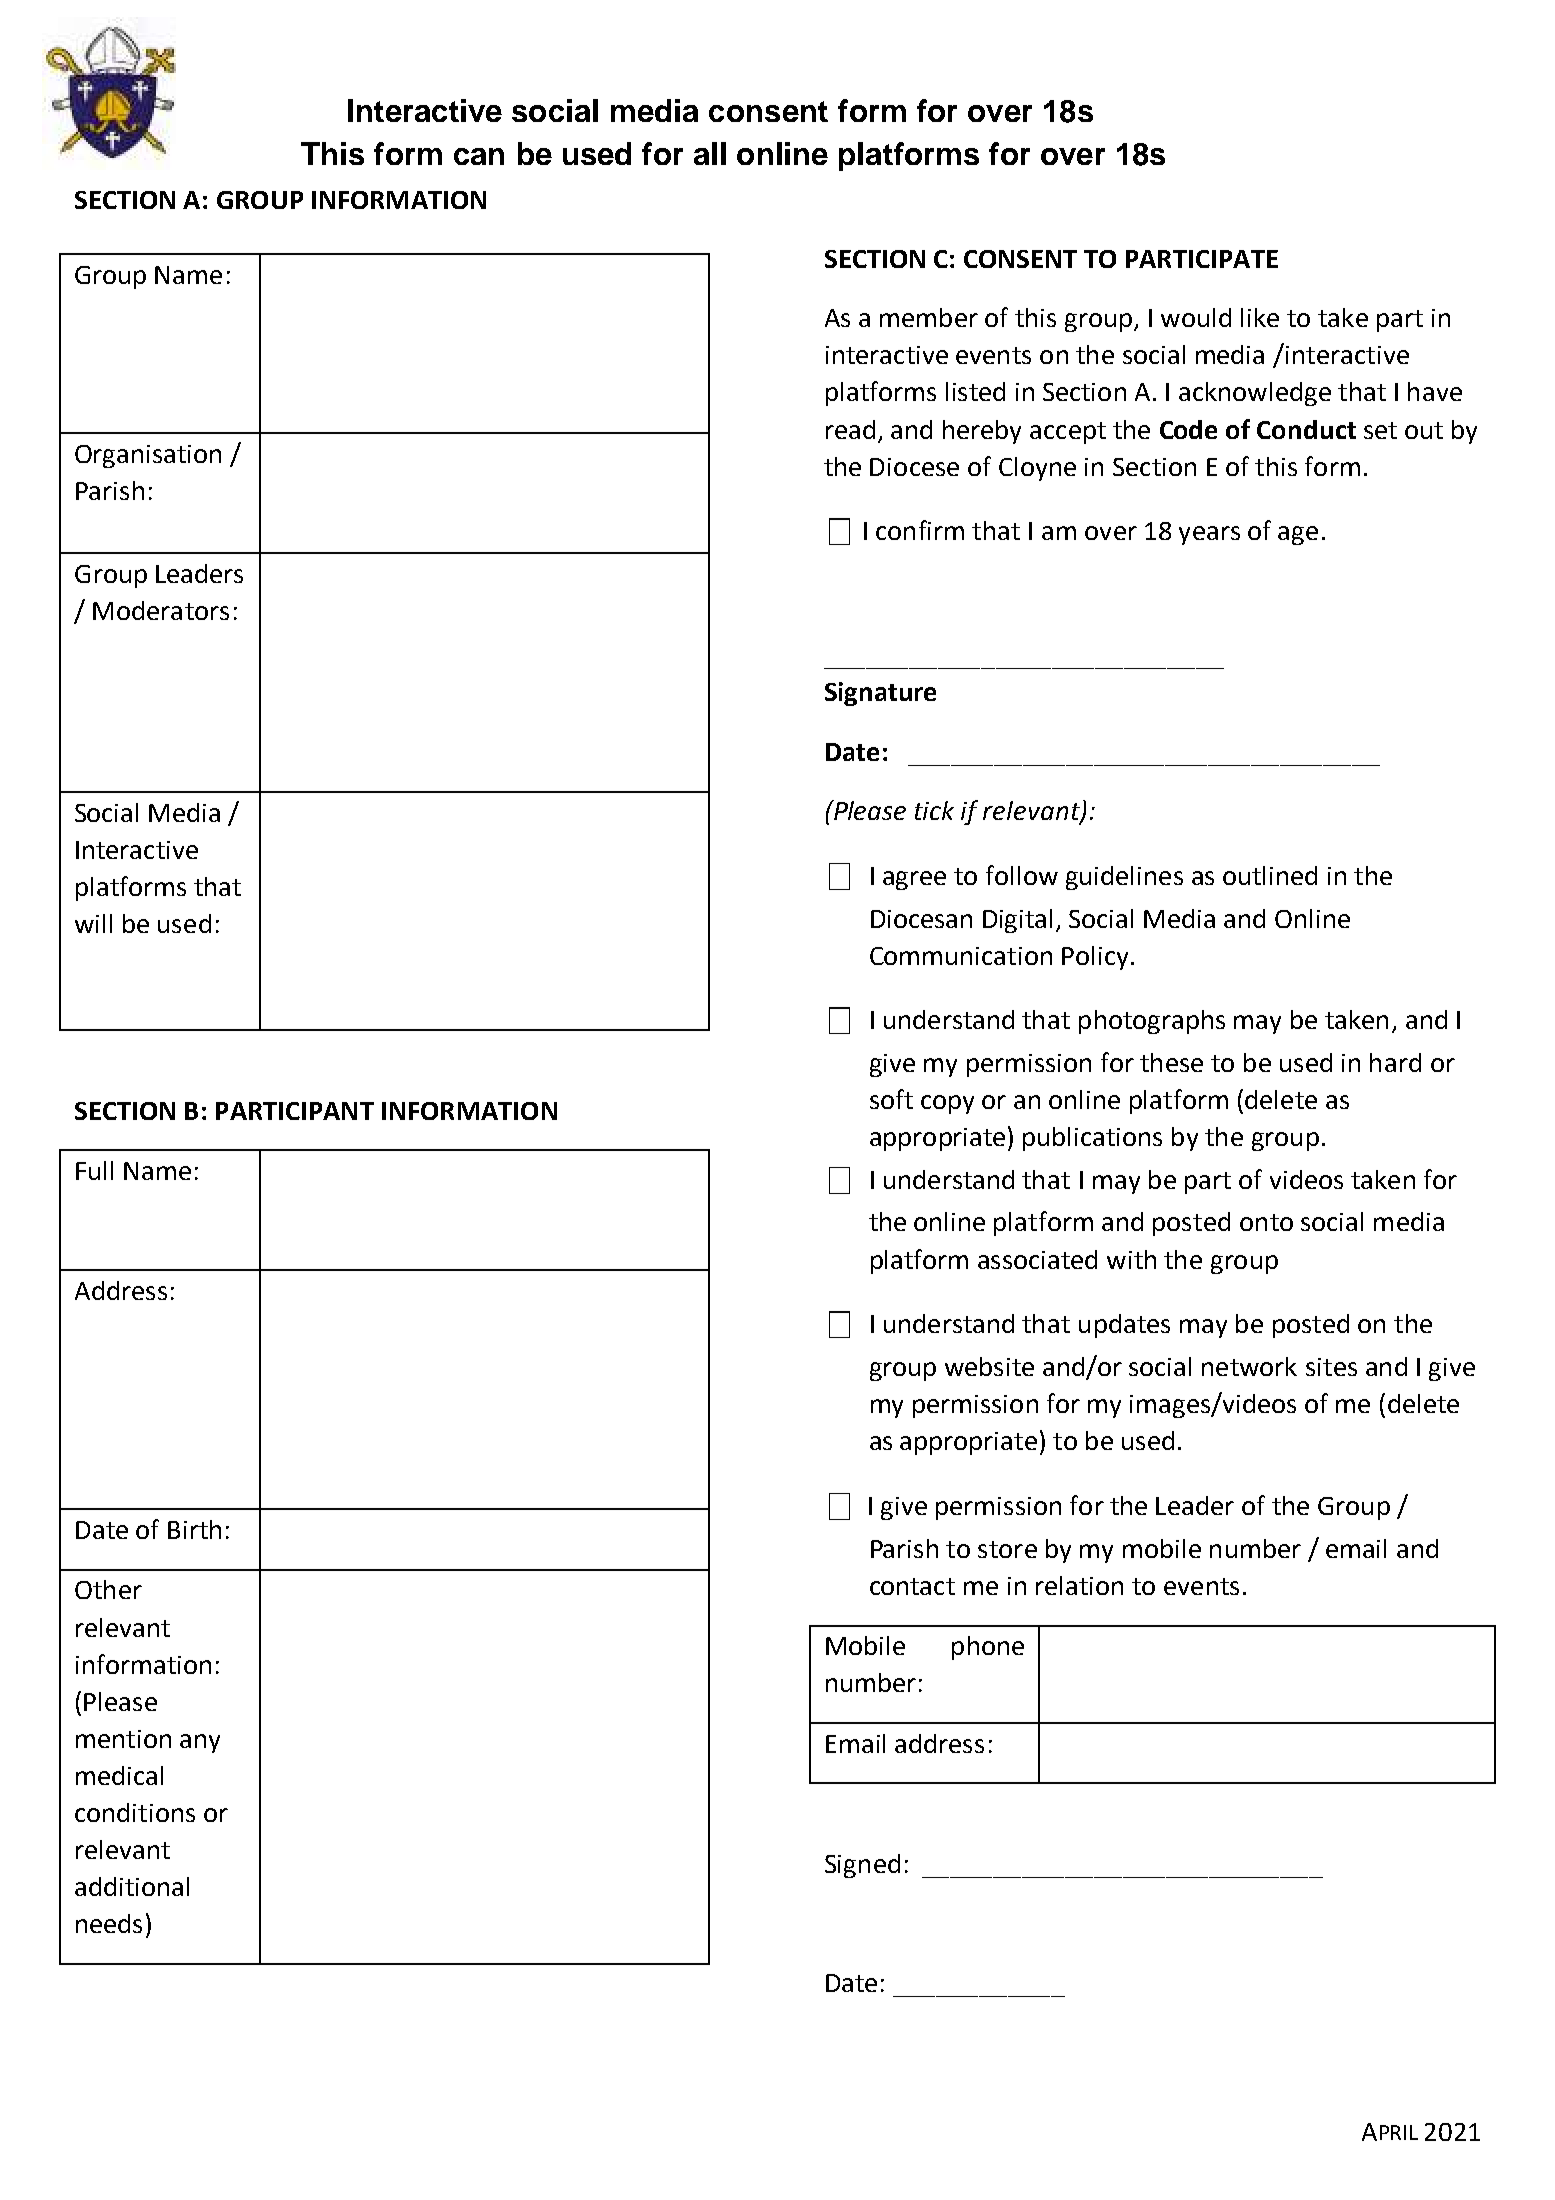  I want to click on all, so click(710, 153).
